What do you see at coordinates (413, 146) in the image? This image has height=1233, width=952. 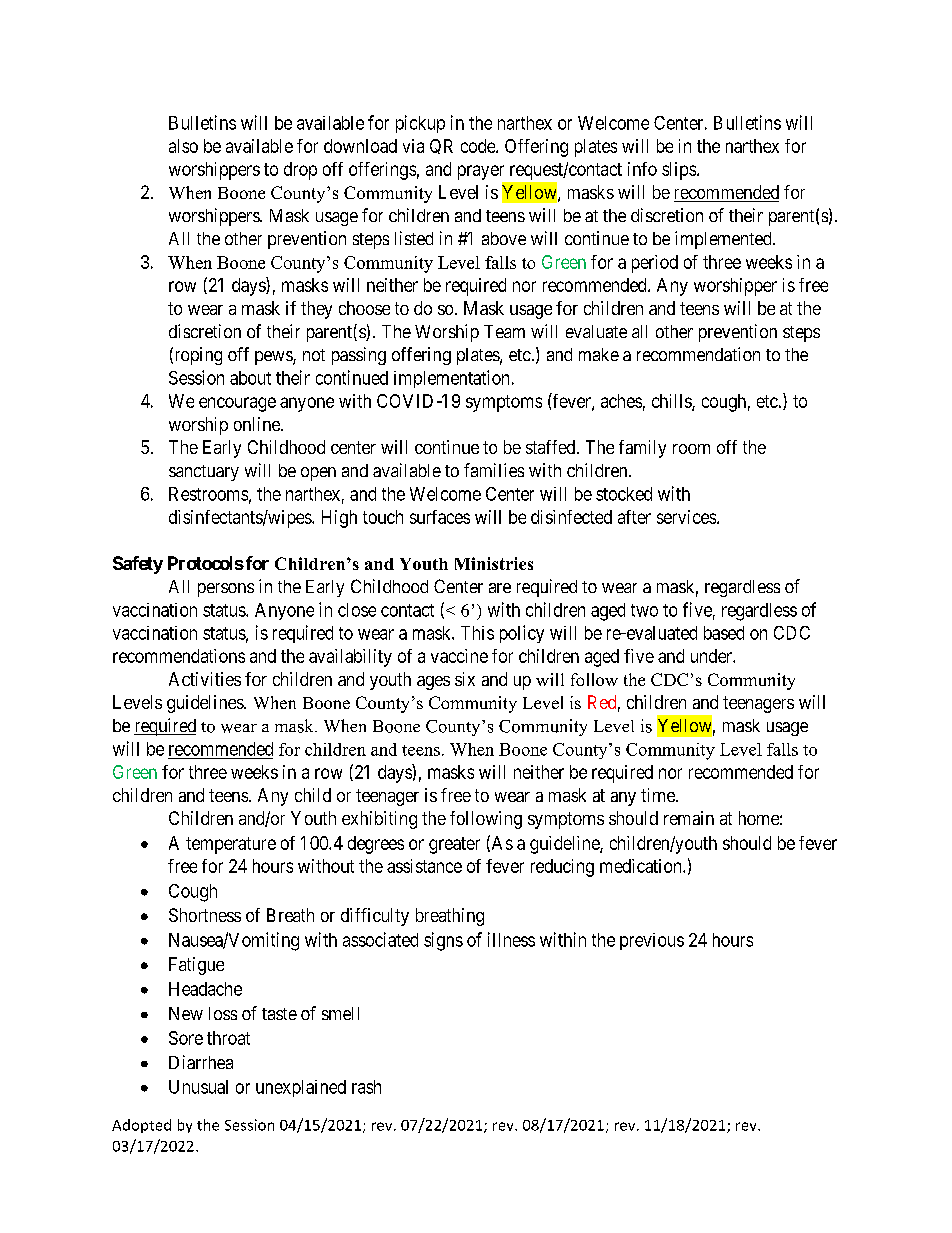 I see `via` at bounding box center [413, 146].
